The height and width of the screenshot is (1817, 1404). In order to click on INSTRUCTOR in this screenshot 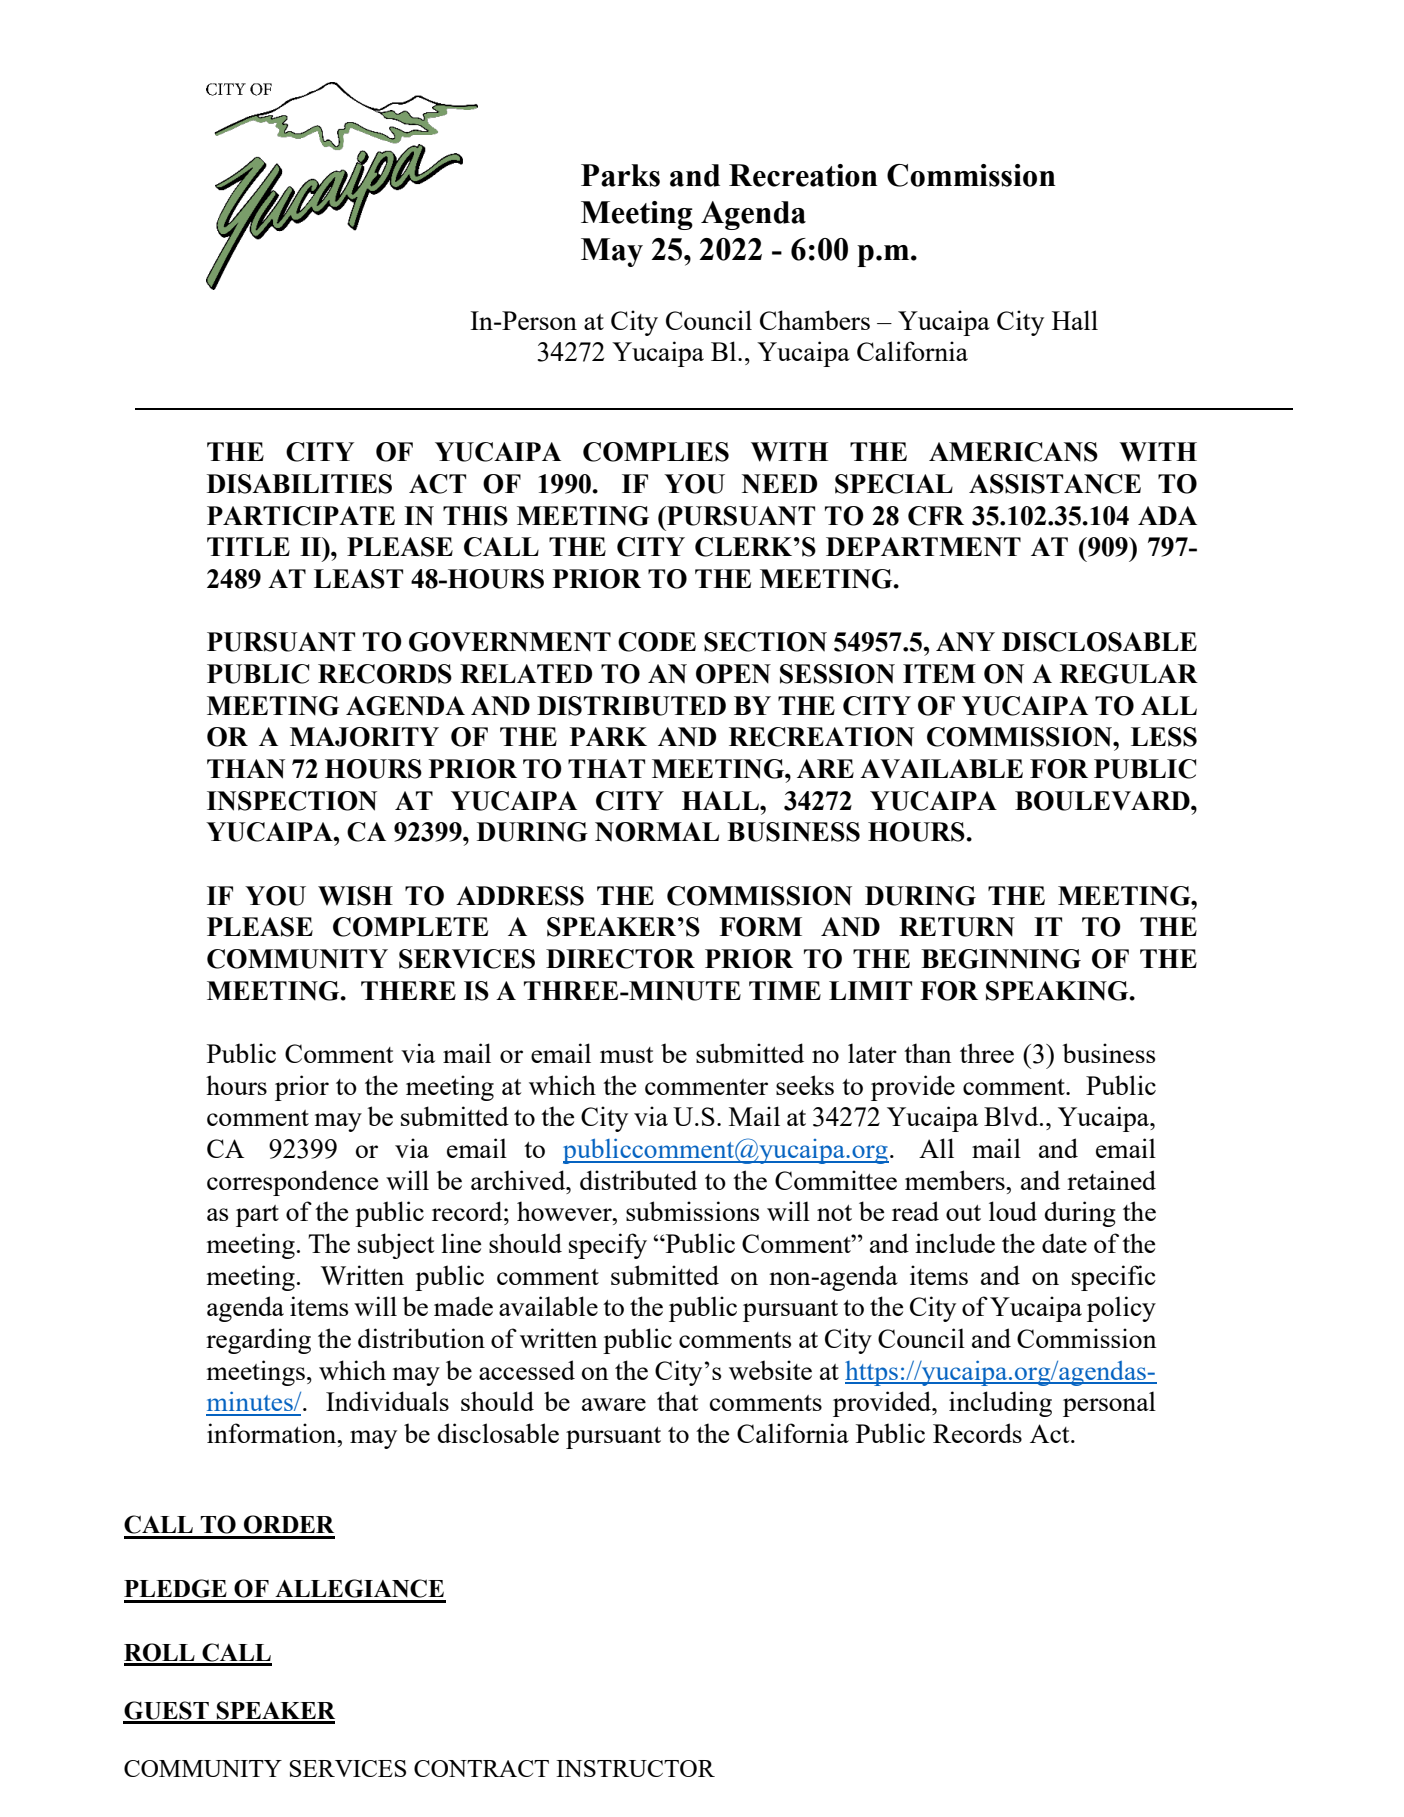, I will do `click(635, 1768)`.
